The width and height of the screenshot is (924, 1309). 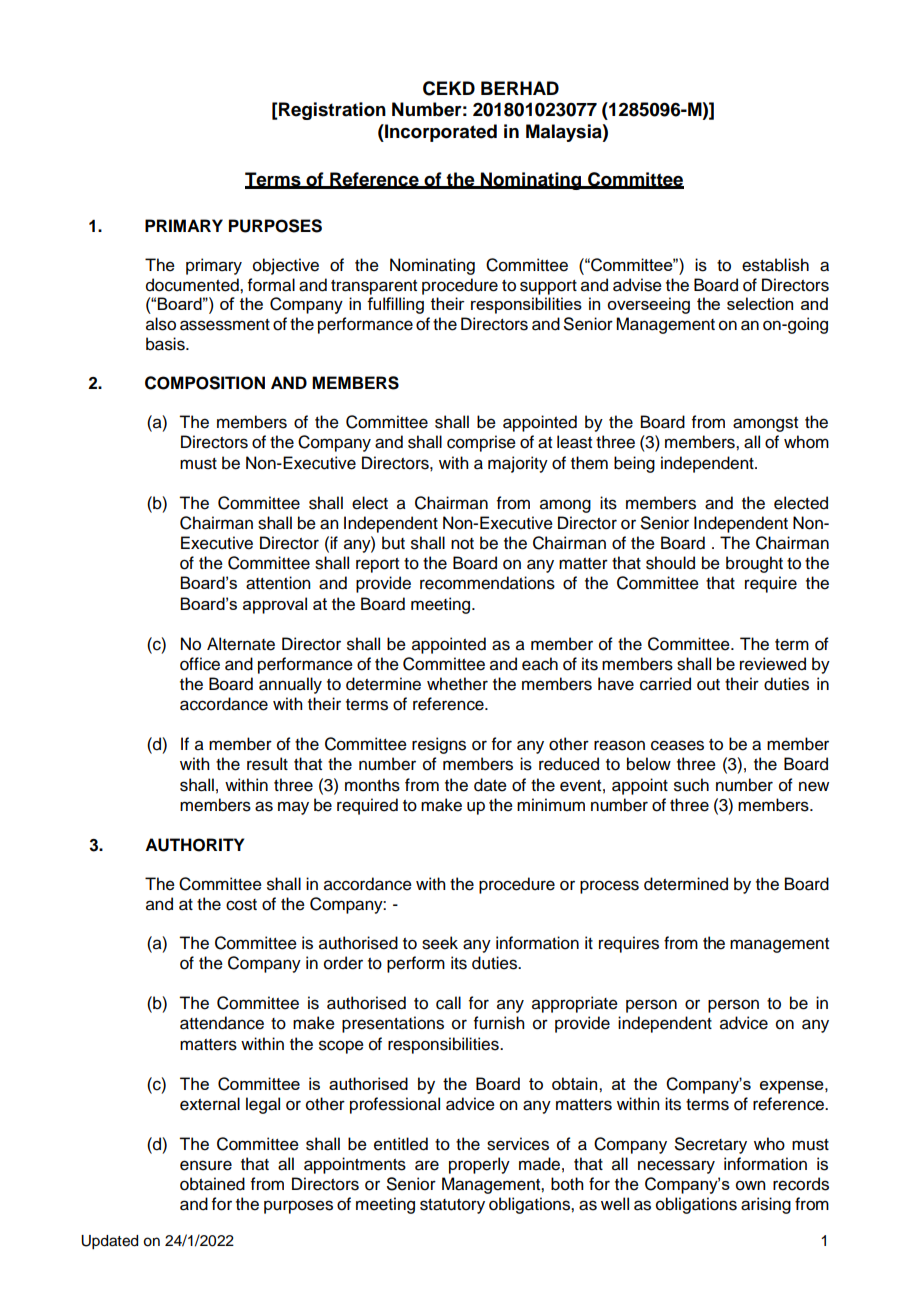 I want to click on such, so click(x=691, y=785).
